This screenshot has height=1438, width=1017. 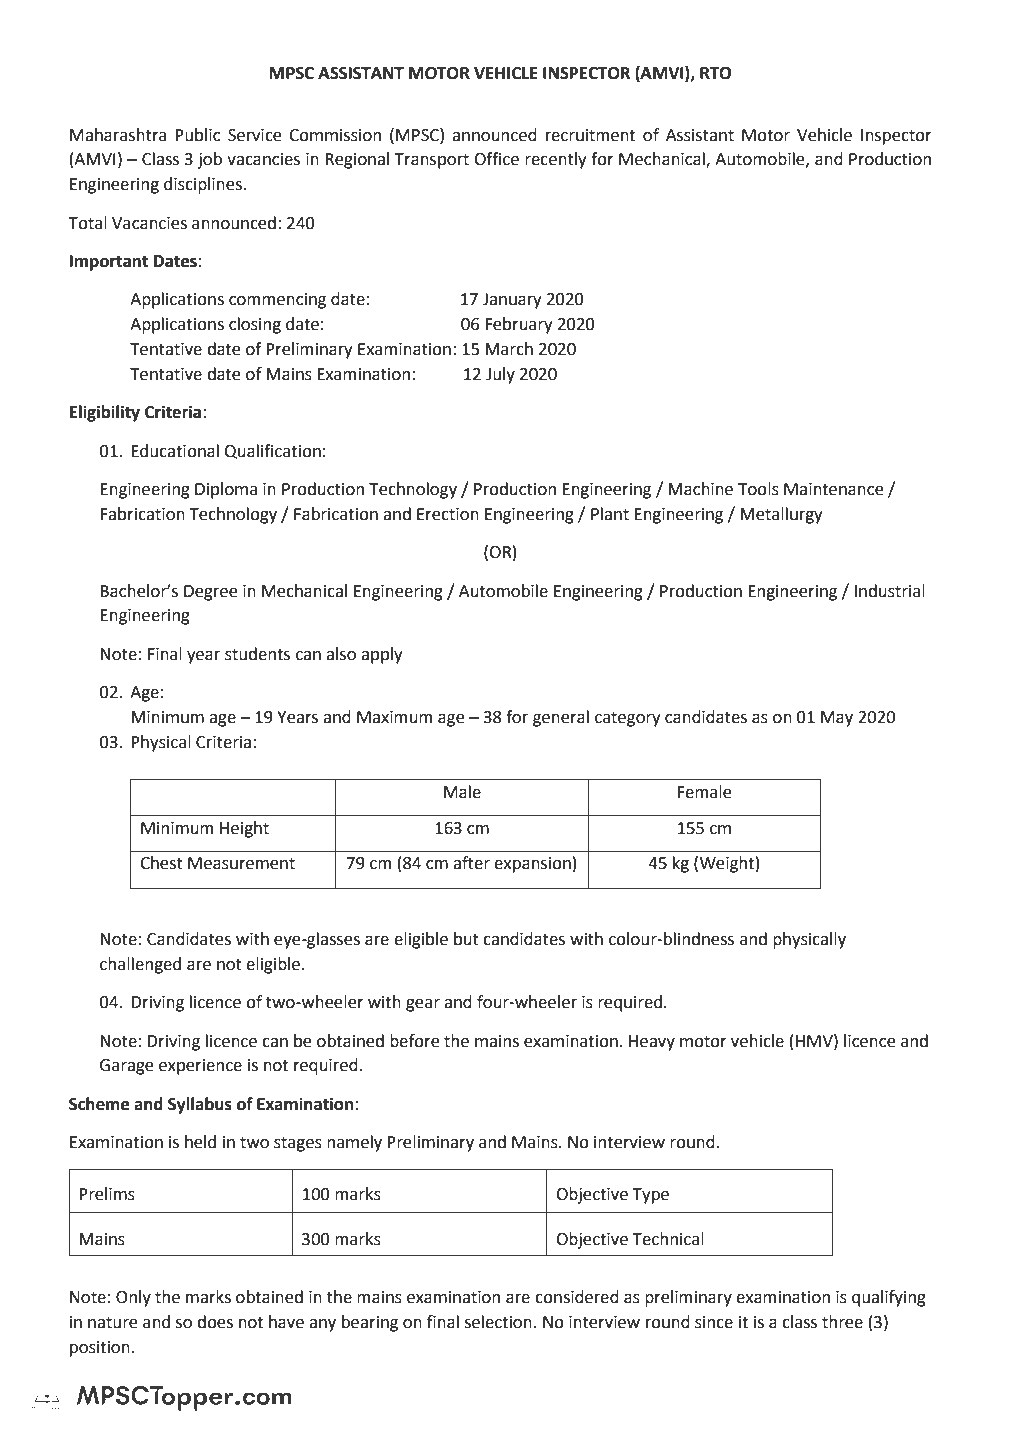 I want to click on does, so click(x=215, y=1322).
